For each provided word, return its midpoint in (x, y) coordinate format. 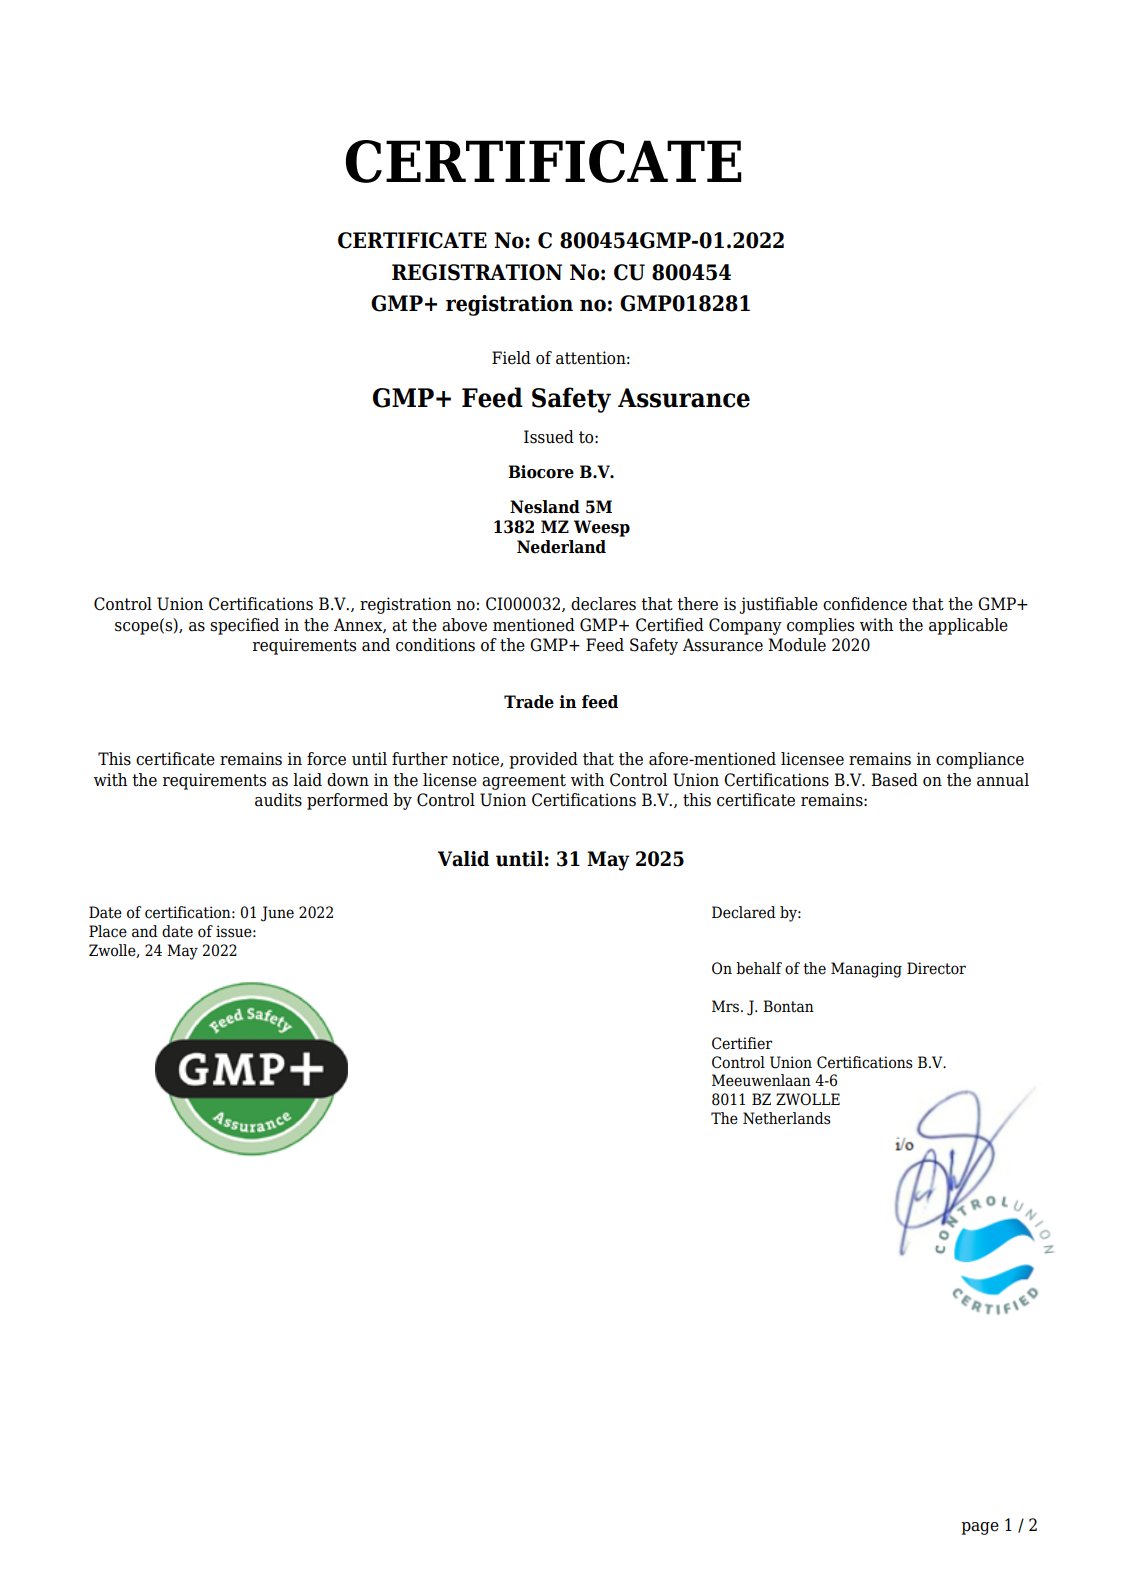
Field (511, 358)
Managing (866, 970)
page (980, 1528)
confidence (865, 604)
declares (603, 604)
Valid (463, 859)
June (277, 914)
